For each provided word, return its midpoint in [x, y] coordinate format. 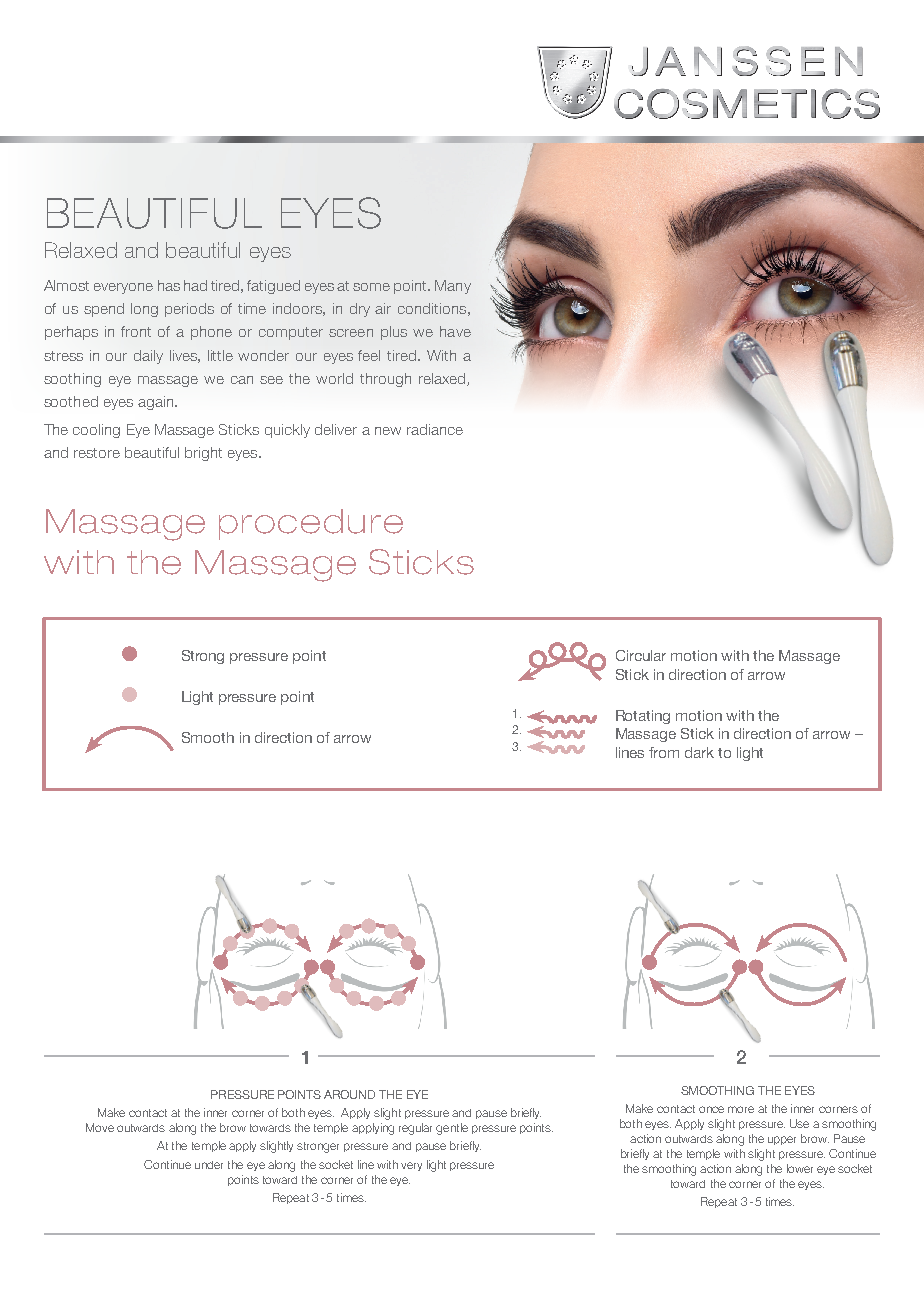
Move [100, 1127]
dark [699, 752]
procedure [311, 524]
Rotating [643, 717]
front [136, 331]
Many [453, 287]
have [455, 331]
